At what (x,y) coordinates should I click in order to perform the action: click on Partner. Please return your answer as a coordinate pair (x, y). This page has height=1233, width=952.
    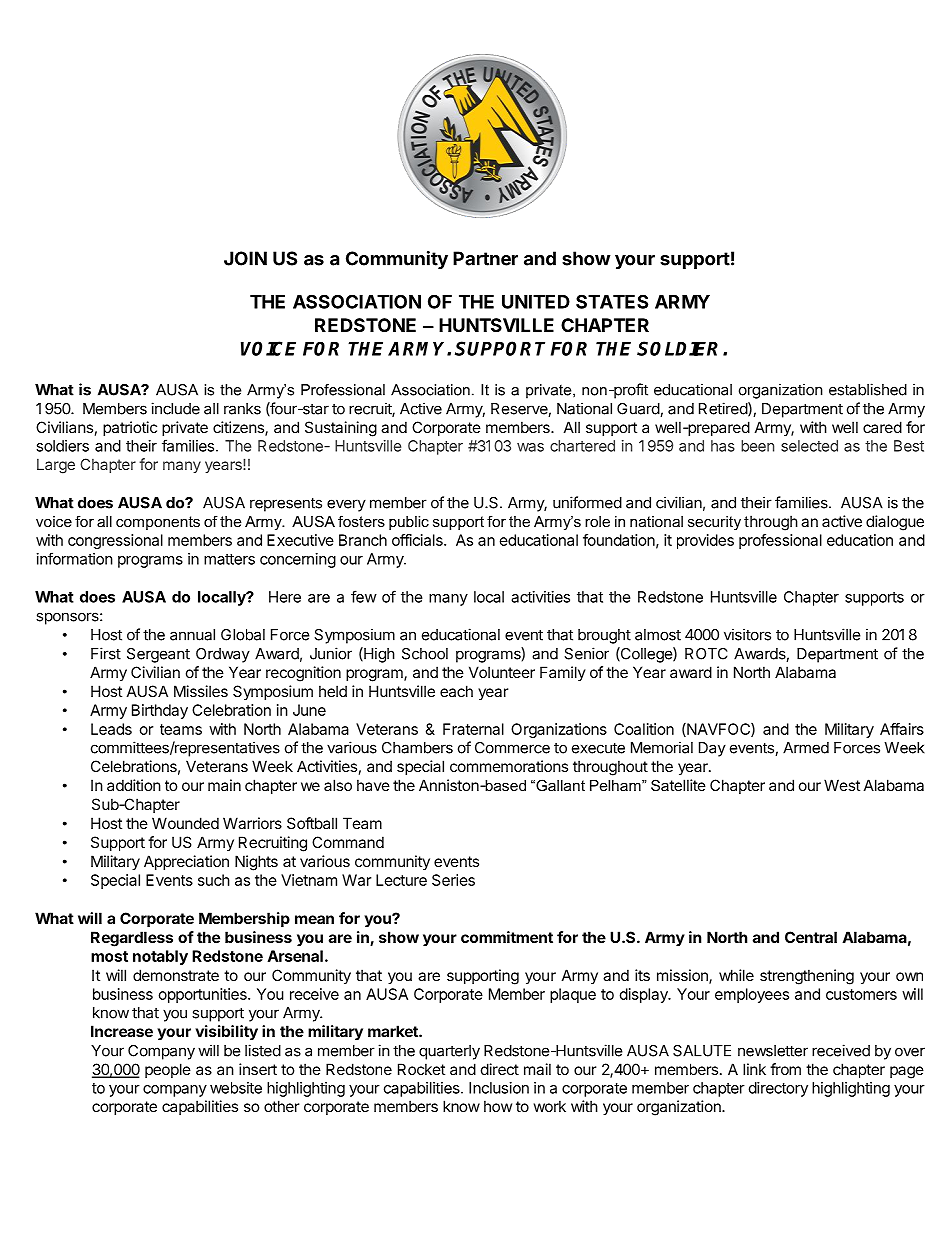
    Looking at the image, I should click on (485, 258).
